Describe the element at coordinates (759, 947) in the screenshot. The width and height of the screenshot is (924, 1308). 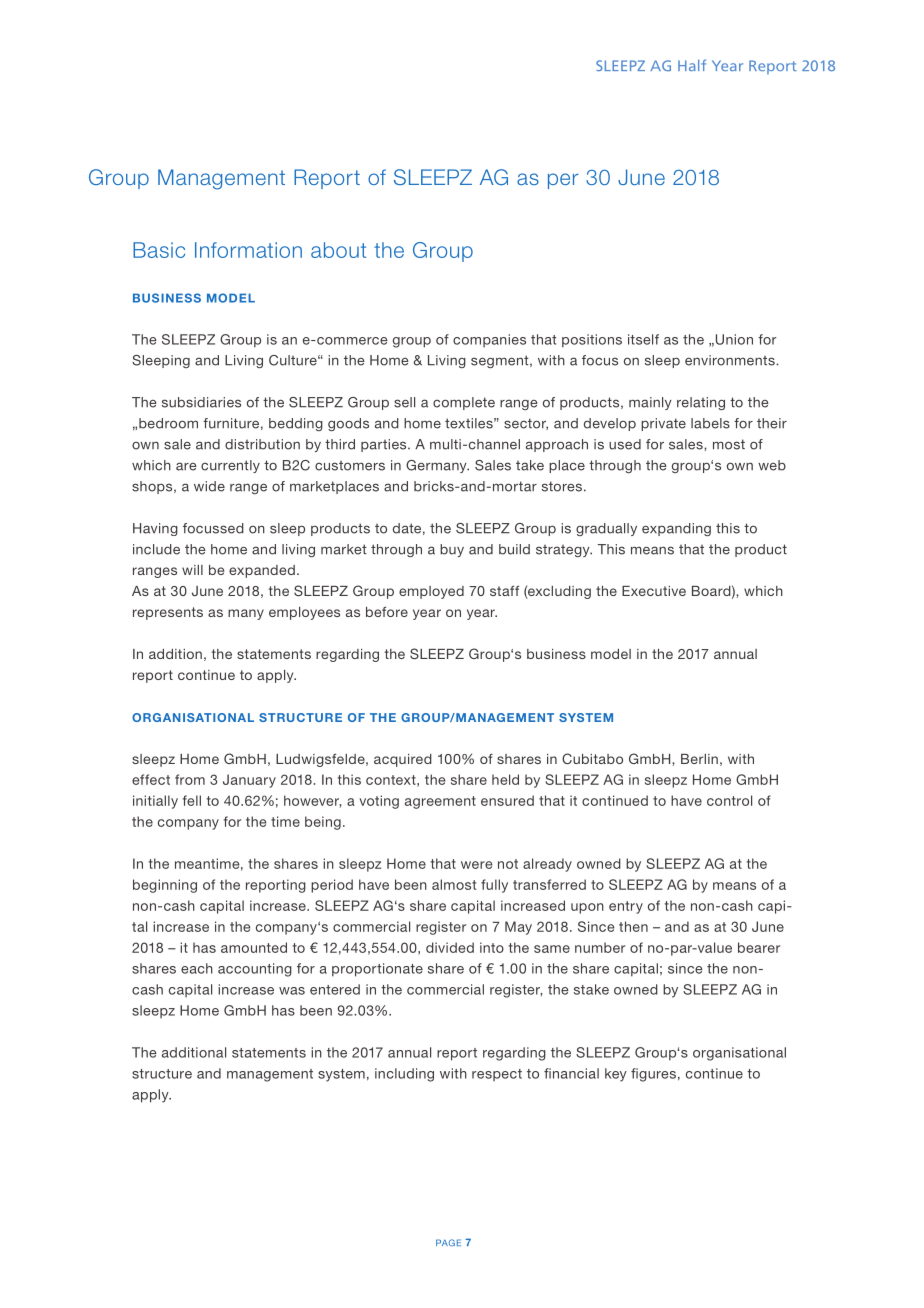
I see `bearer` at that location.
